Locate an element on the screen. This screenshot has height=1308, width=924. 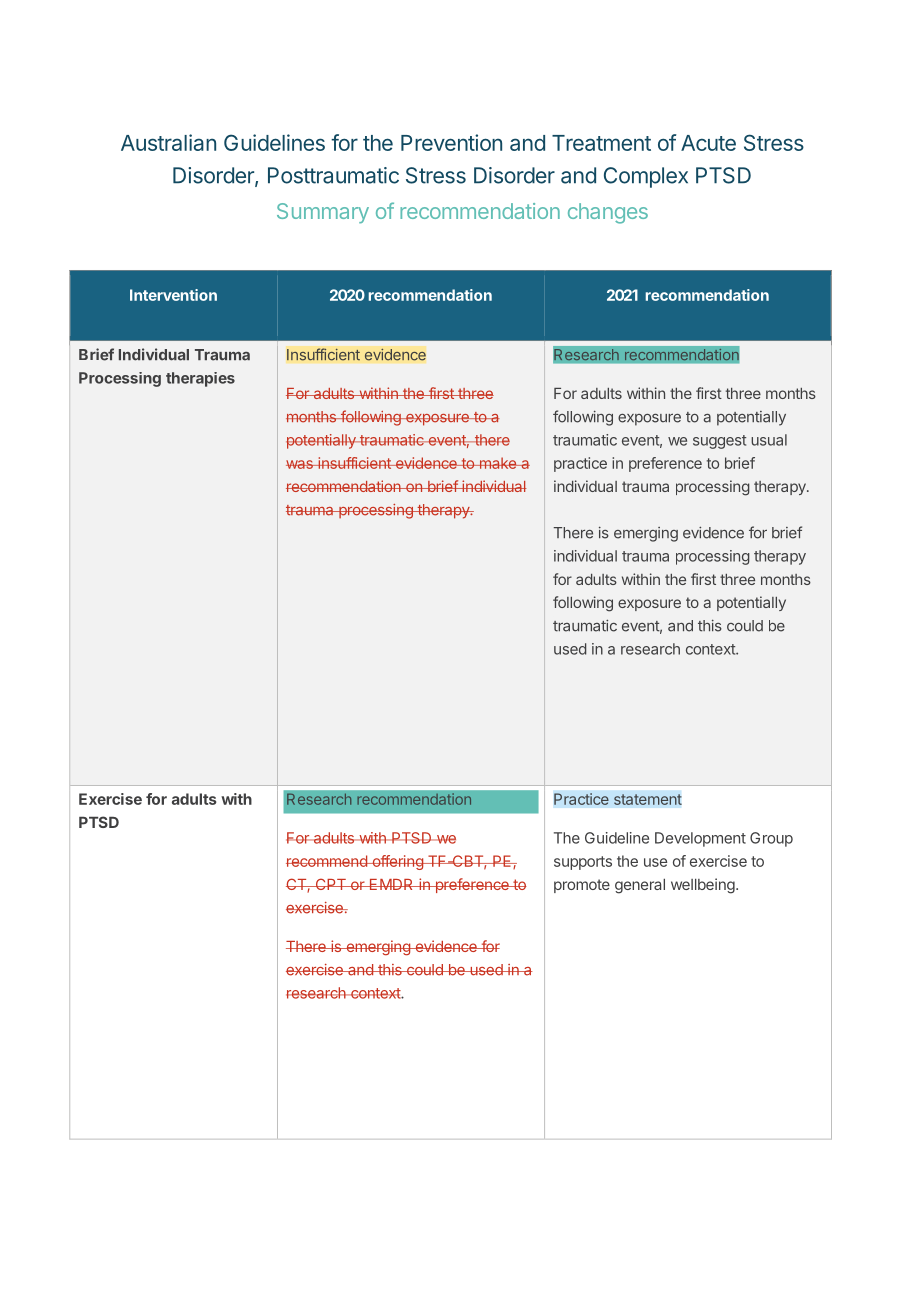
was is located at coordinates (300, 464).
